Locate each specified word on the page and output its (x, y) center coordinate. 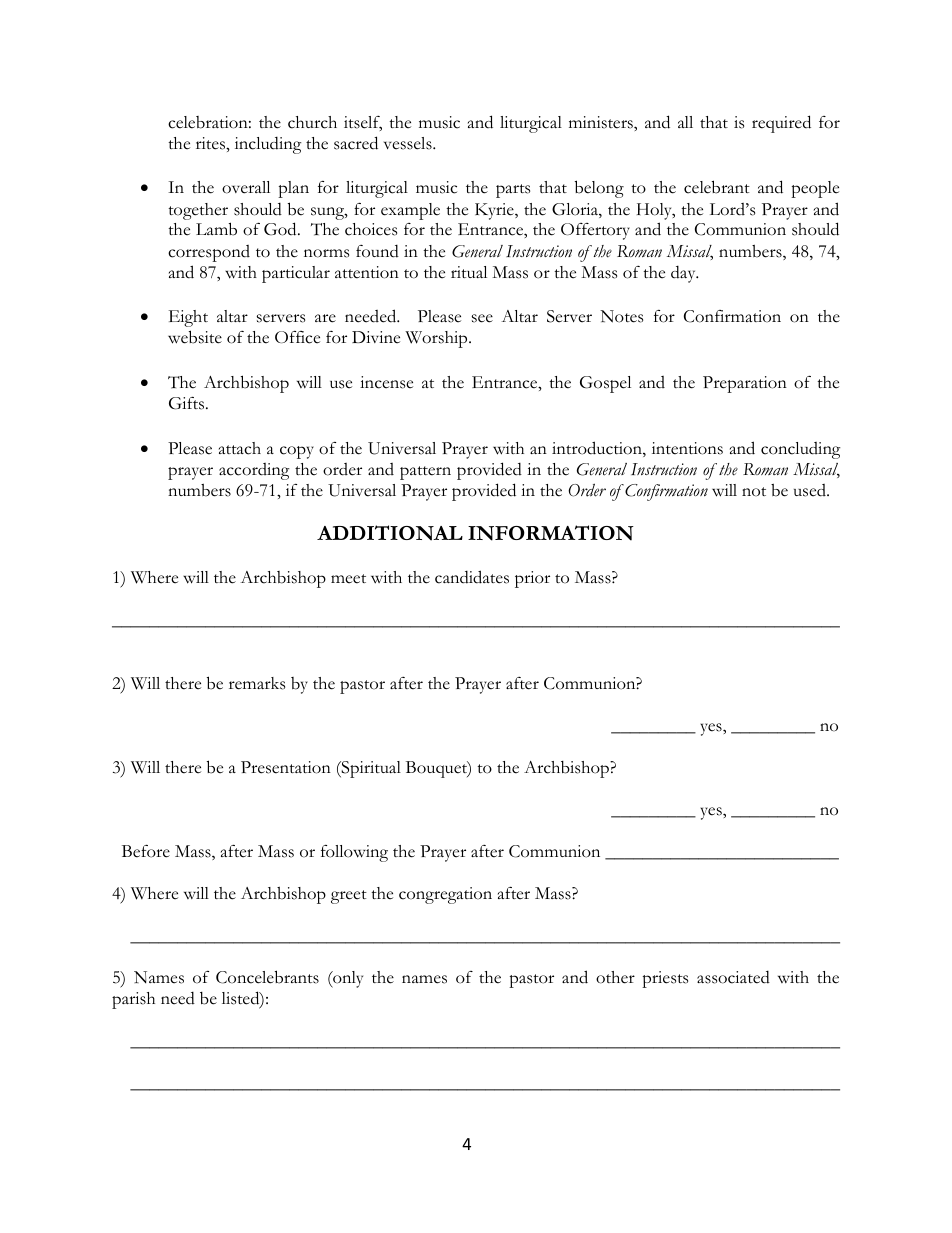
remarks (257, 683)
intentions (687, 448)
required (781, 124)
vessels (409, 143)
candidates (472, 577)
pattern (425, 473)
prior (532, 579)
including (268, 145)
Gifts (188, 403)
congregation (445, 895)
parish (133, 1000)
